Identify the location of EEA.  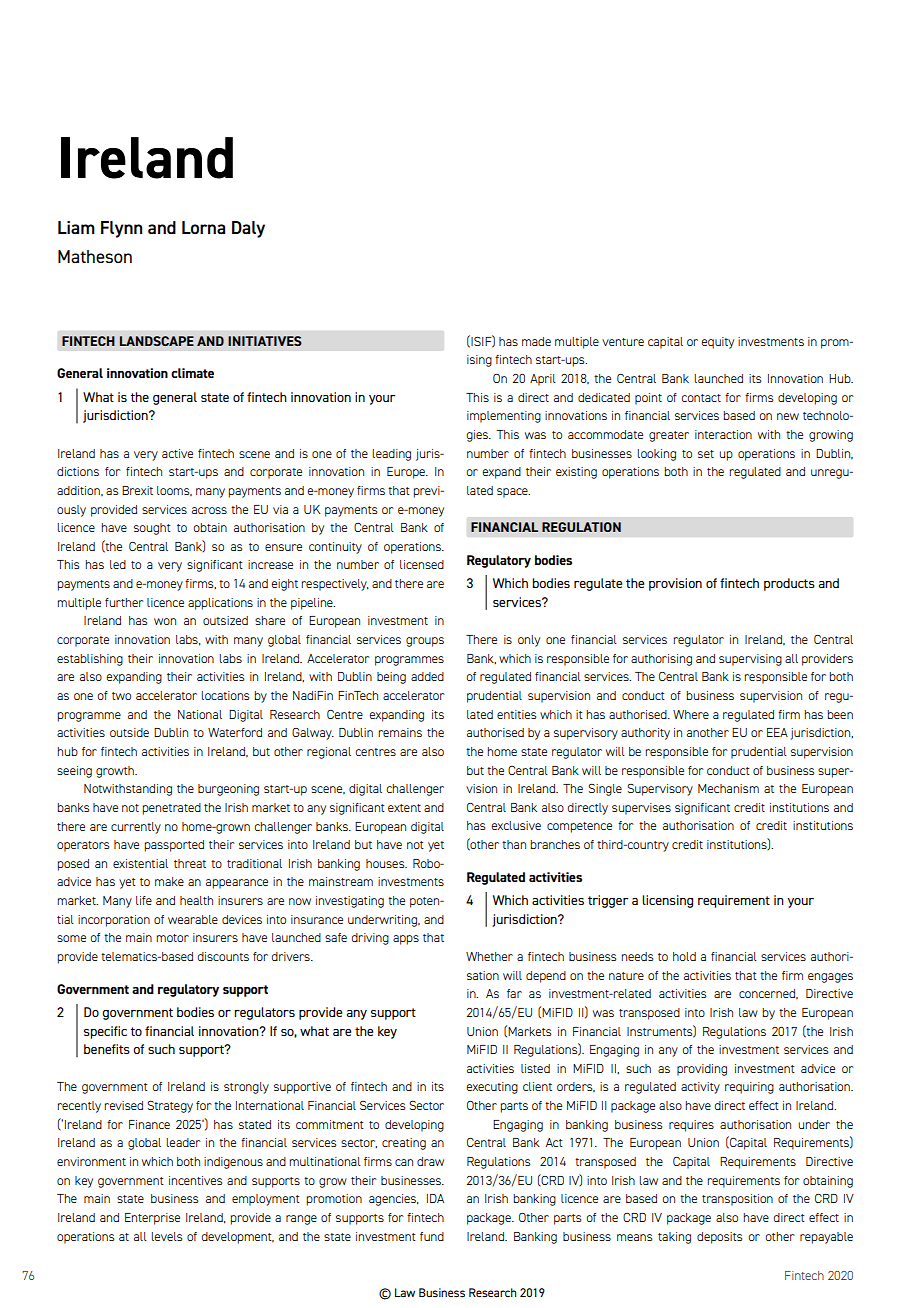
(777, 732).
